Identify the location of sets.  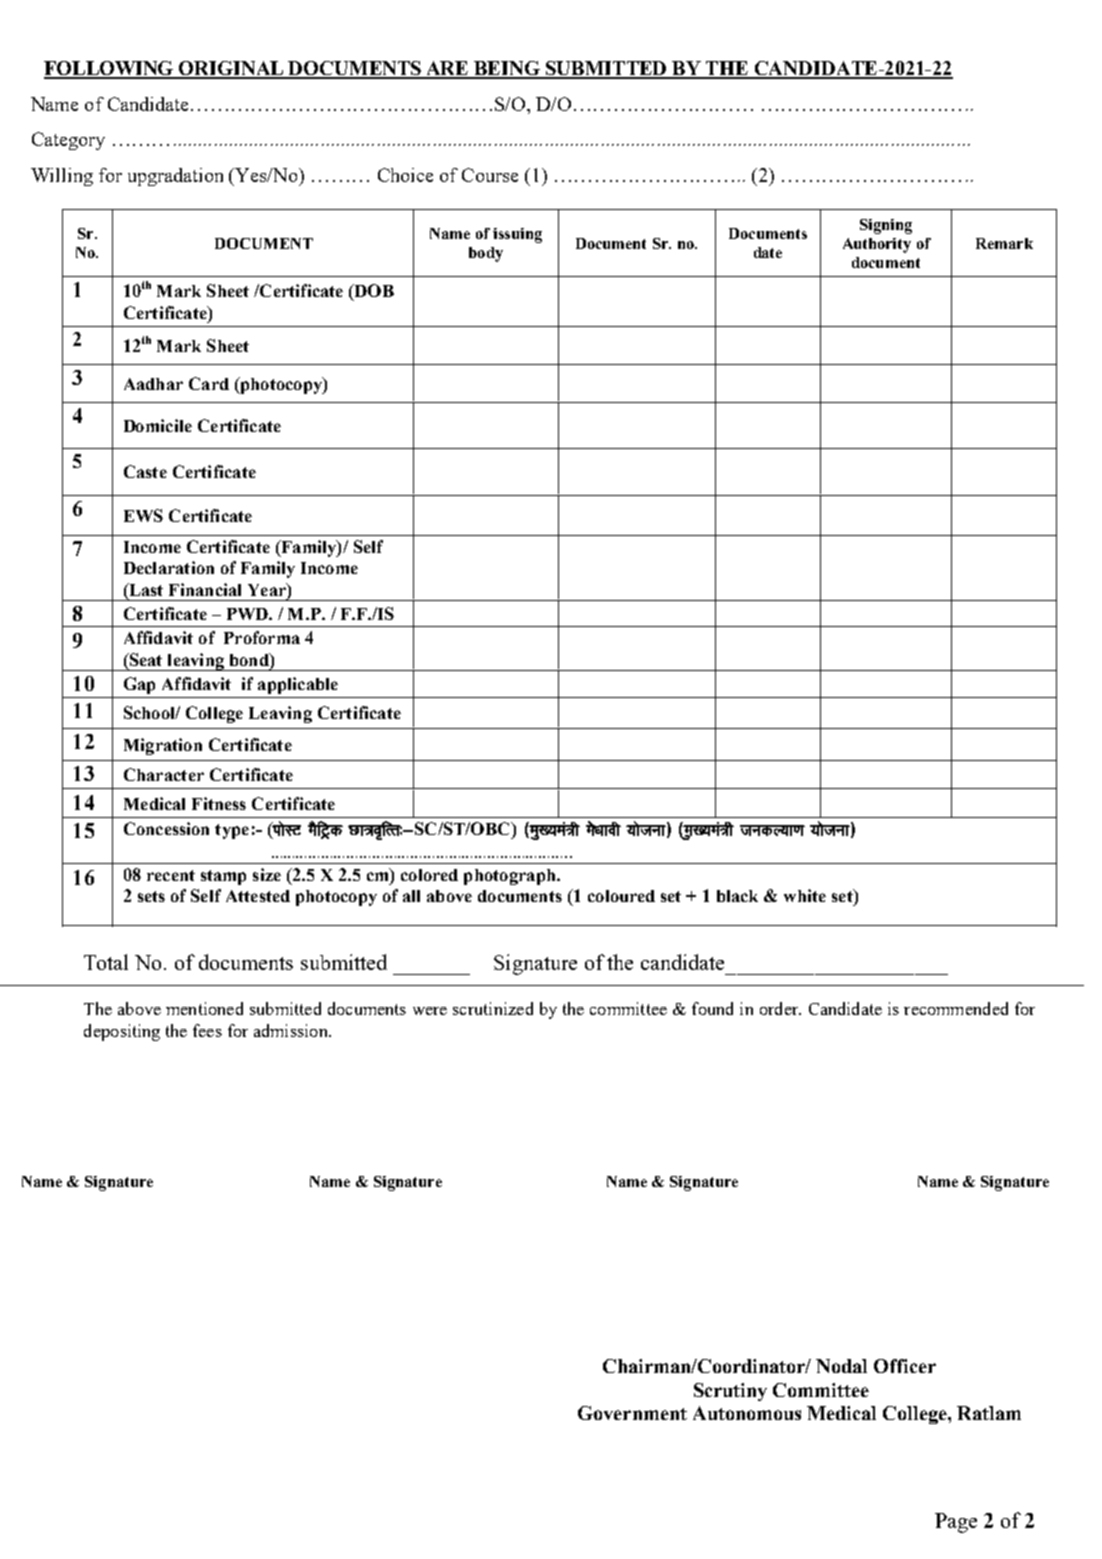
(151, 896).
